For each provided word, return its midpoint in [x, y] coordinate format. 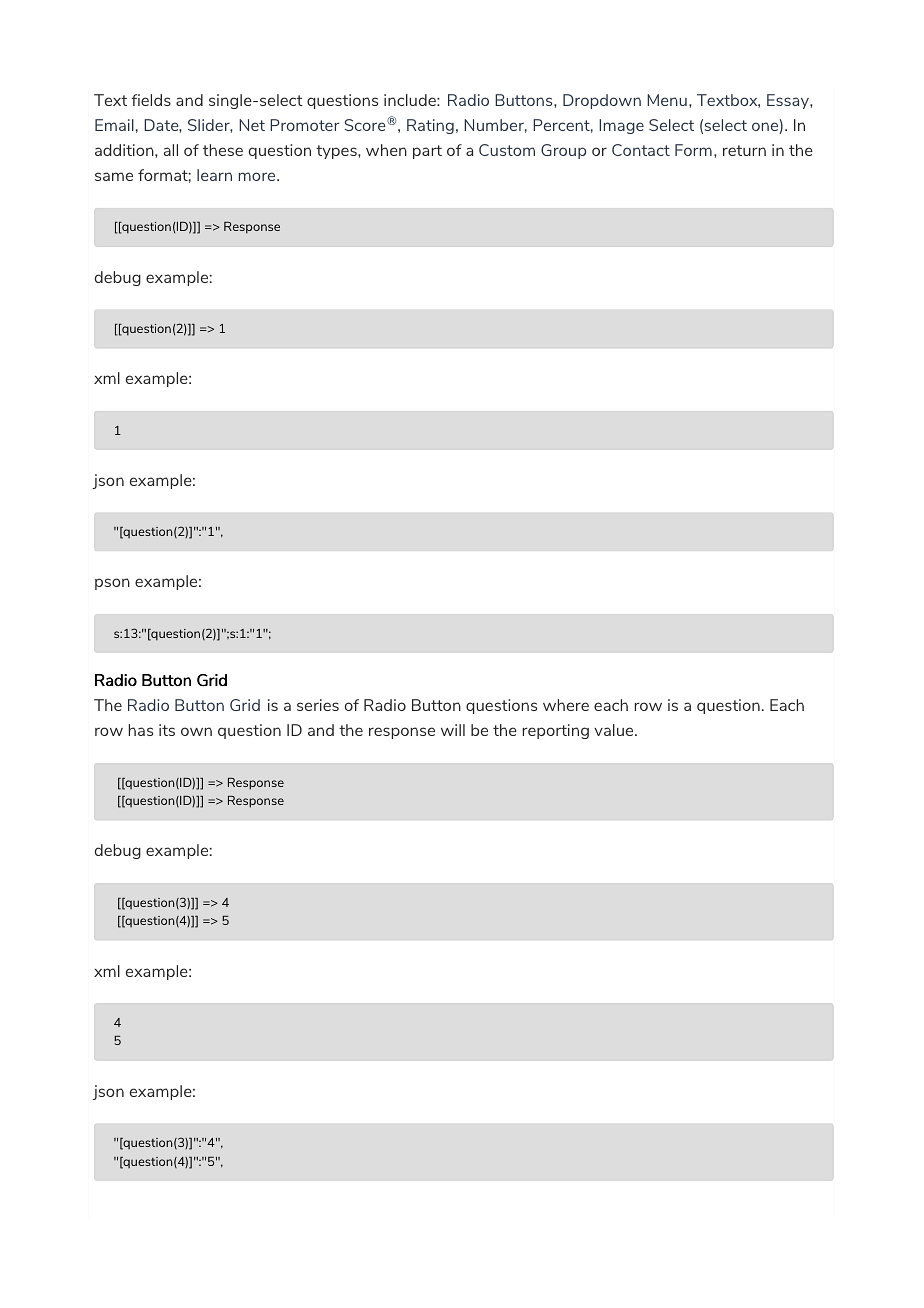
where [566, 705]
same [114, 176]
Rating [430, 126]
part [427, 152]
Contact [641, 150]
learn [214, 175]
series [318, 705]
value [615, 730]
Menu [667, 100]
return [744, 150]
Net [252, 125]
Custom [507, 150]
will [453, 730]
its [167, 730]
